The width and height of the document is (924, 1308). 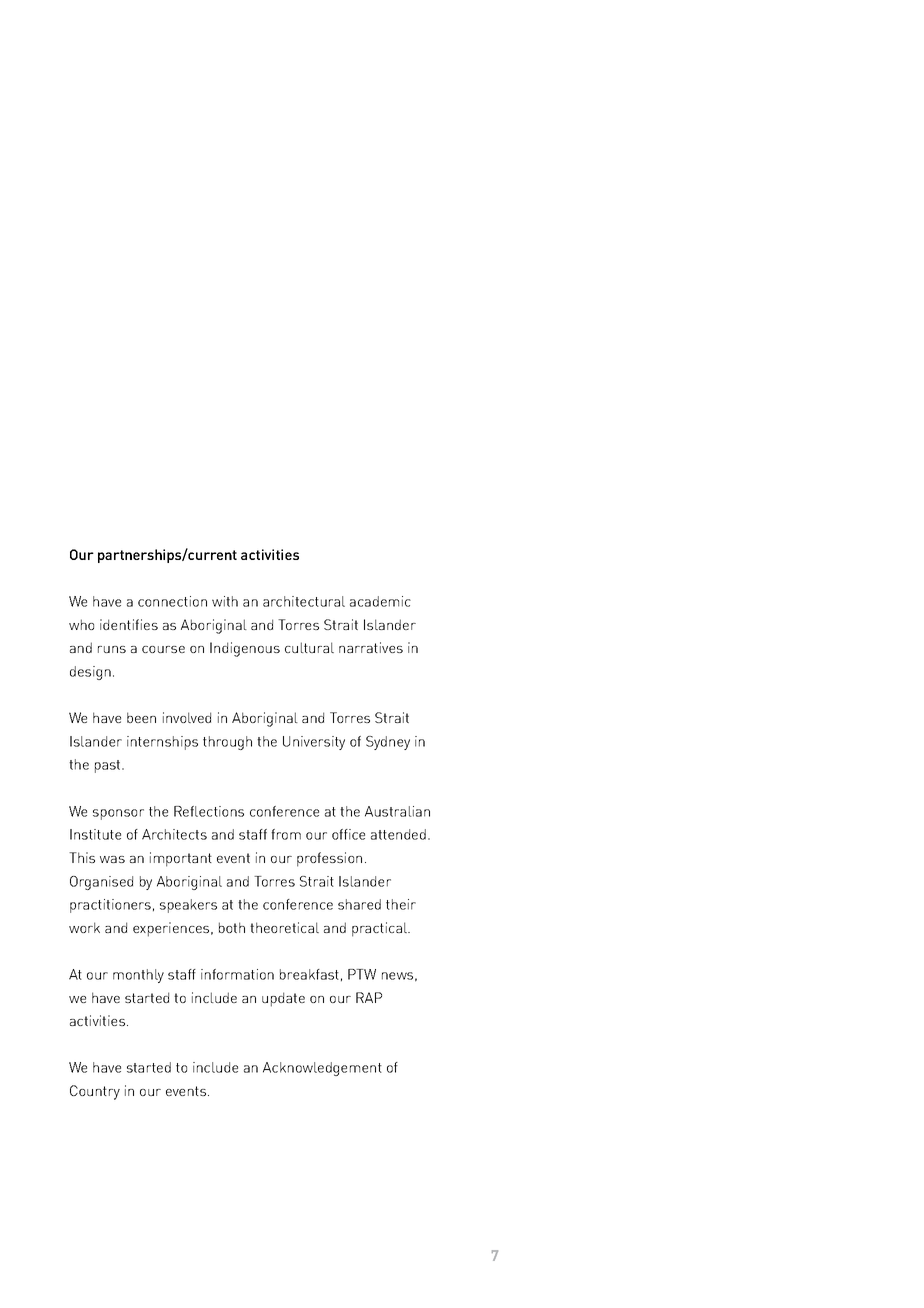 What do you see at coordinates (322, 1069) in the document?
I see `Acknowledgement` at bounding box center [322, 1069].
